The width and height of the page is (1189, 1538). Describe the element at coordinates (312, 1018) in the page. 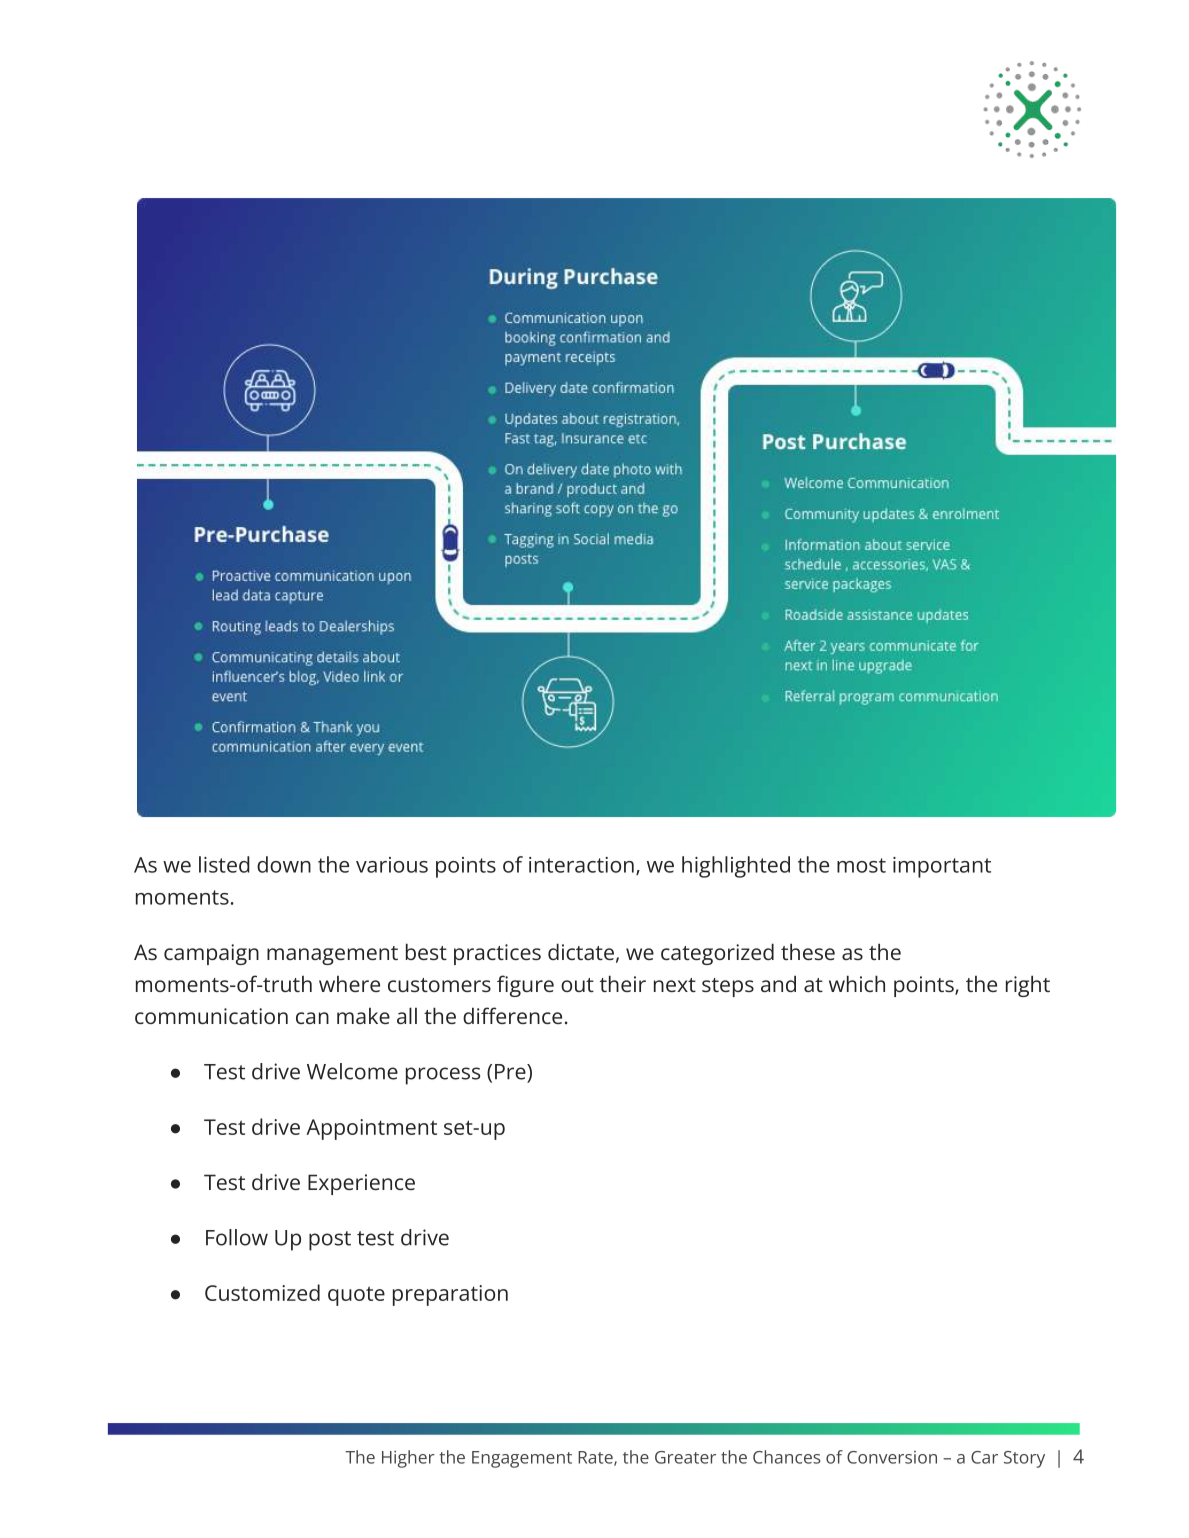

I see `can` at that location.
